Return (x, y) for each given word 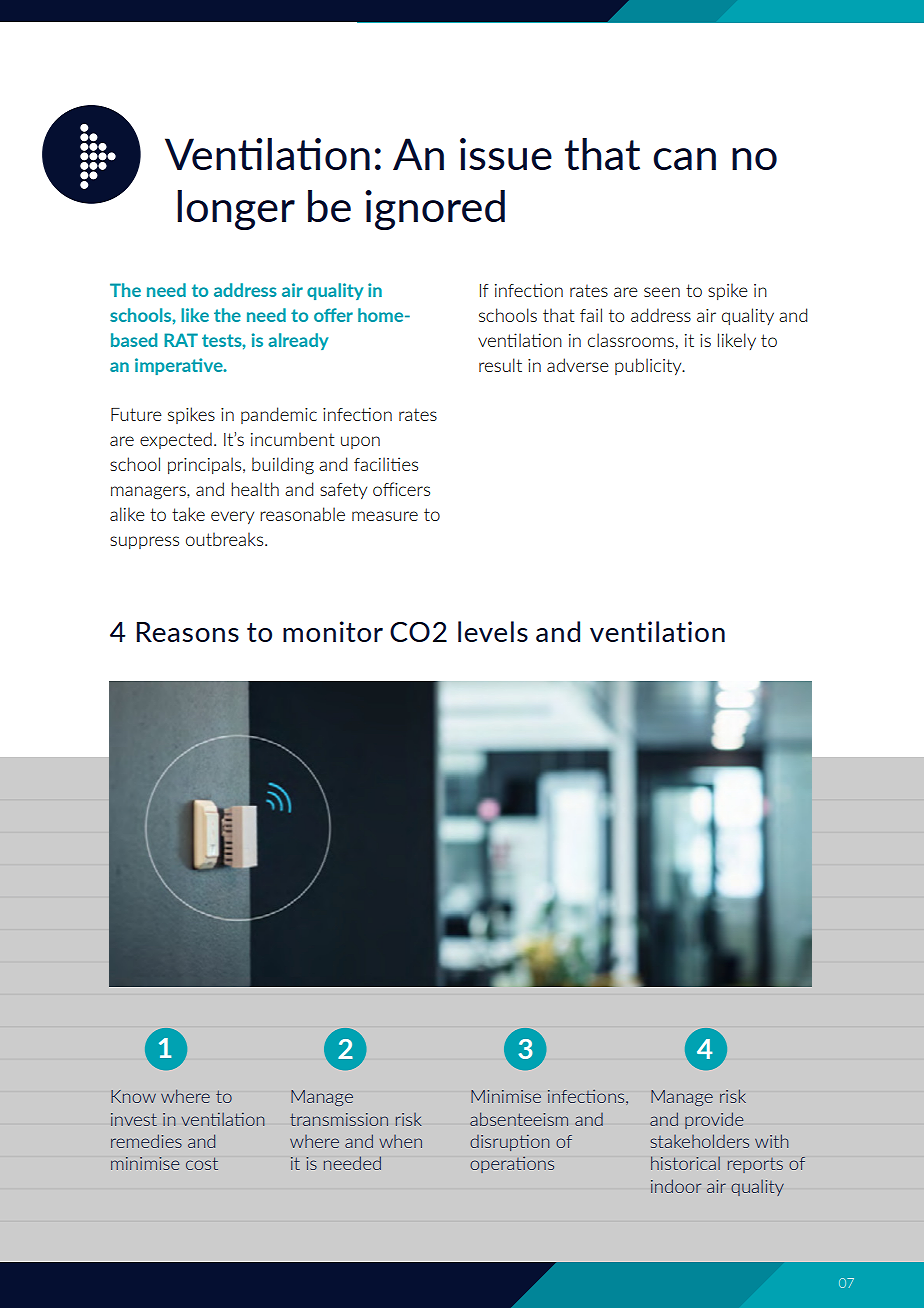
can (684, 159)
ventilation (657, 631)
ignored (435, 210)
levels (493, 631)
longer (236, 210)
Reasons (188, 632)
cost (202, 1163)
